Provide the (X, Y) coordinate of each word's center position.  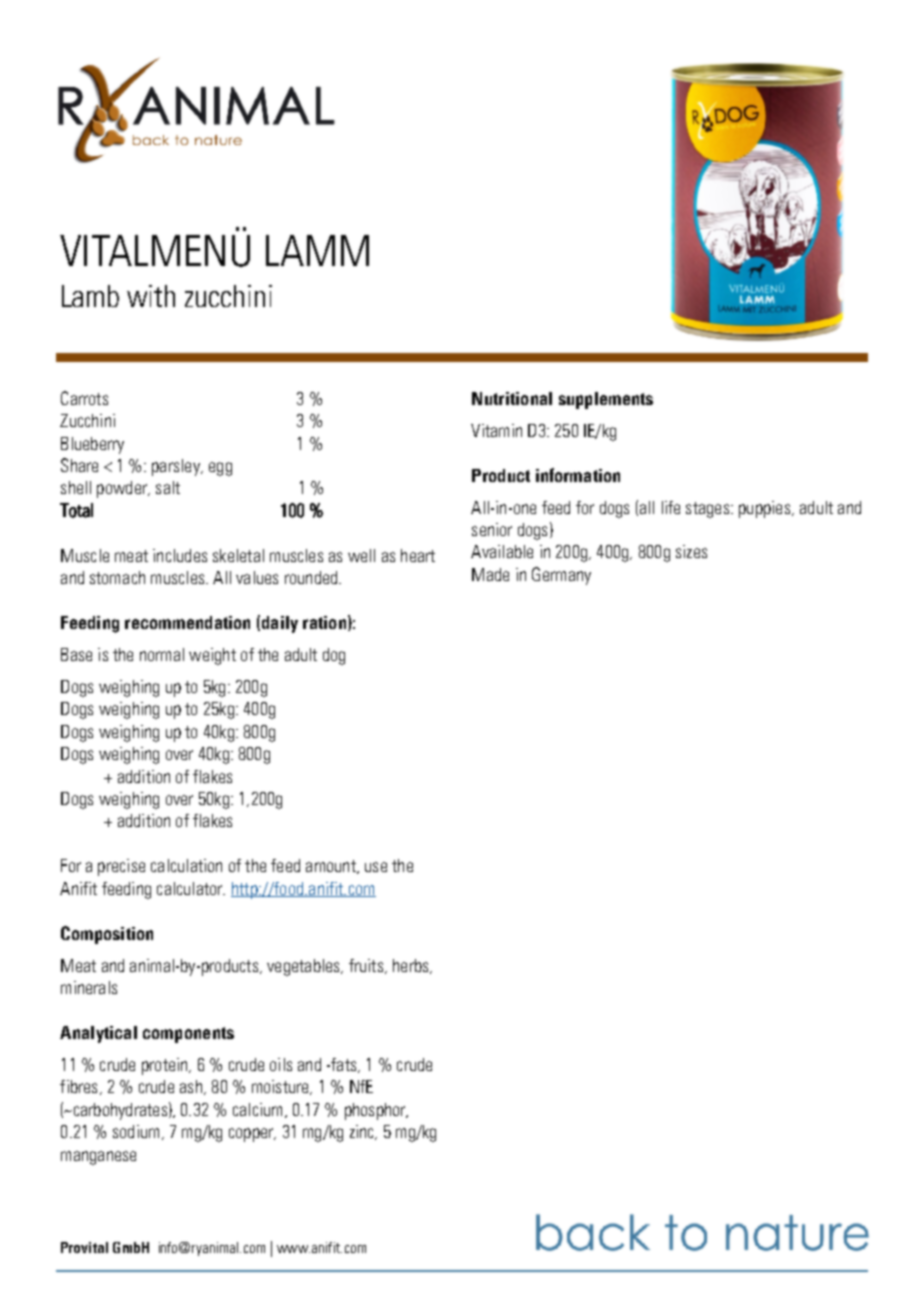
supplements (606, 400)
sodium (136, 1131)
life (671, 507)
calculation (186, 865)
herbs (412, 966)
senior (492, 529)
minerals (89, 987)
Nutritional (512, 398)
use (376, 867)
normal (162, 654)
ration (324, 622)
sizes (691, 551)
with (151, 296)
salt (168, 487)
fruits (366, 965)
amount (332, 867)
